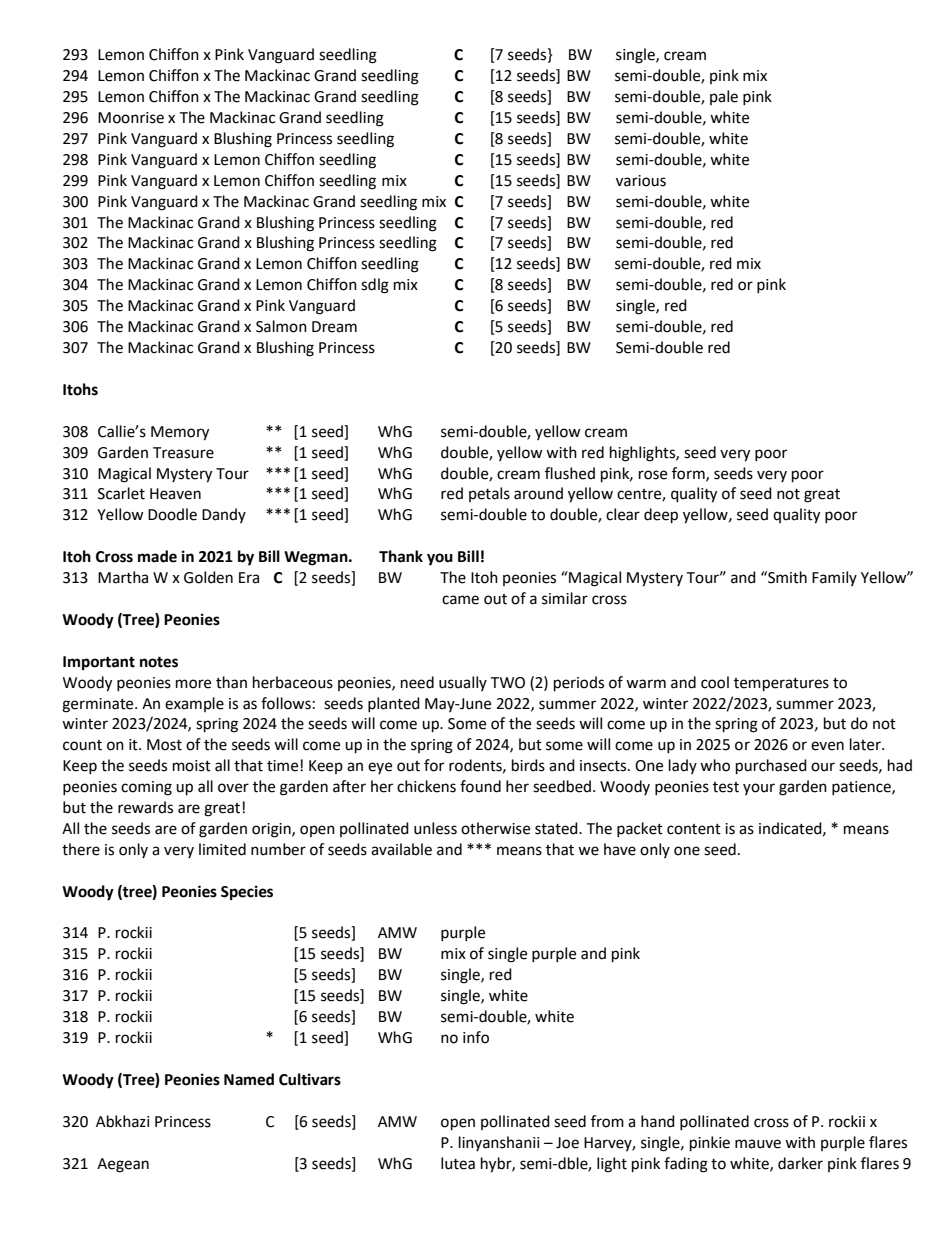 The image size is (952, 1233). I want to click on found, so click(480, 786).
